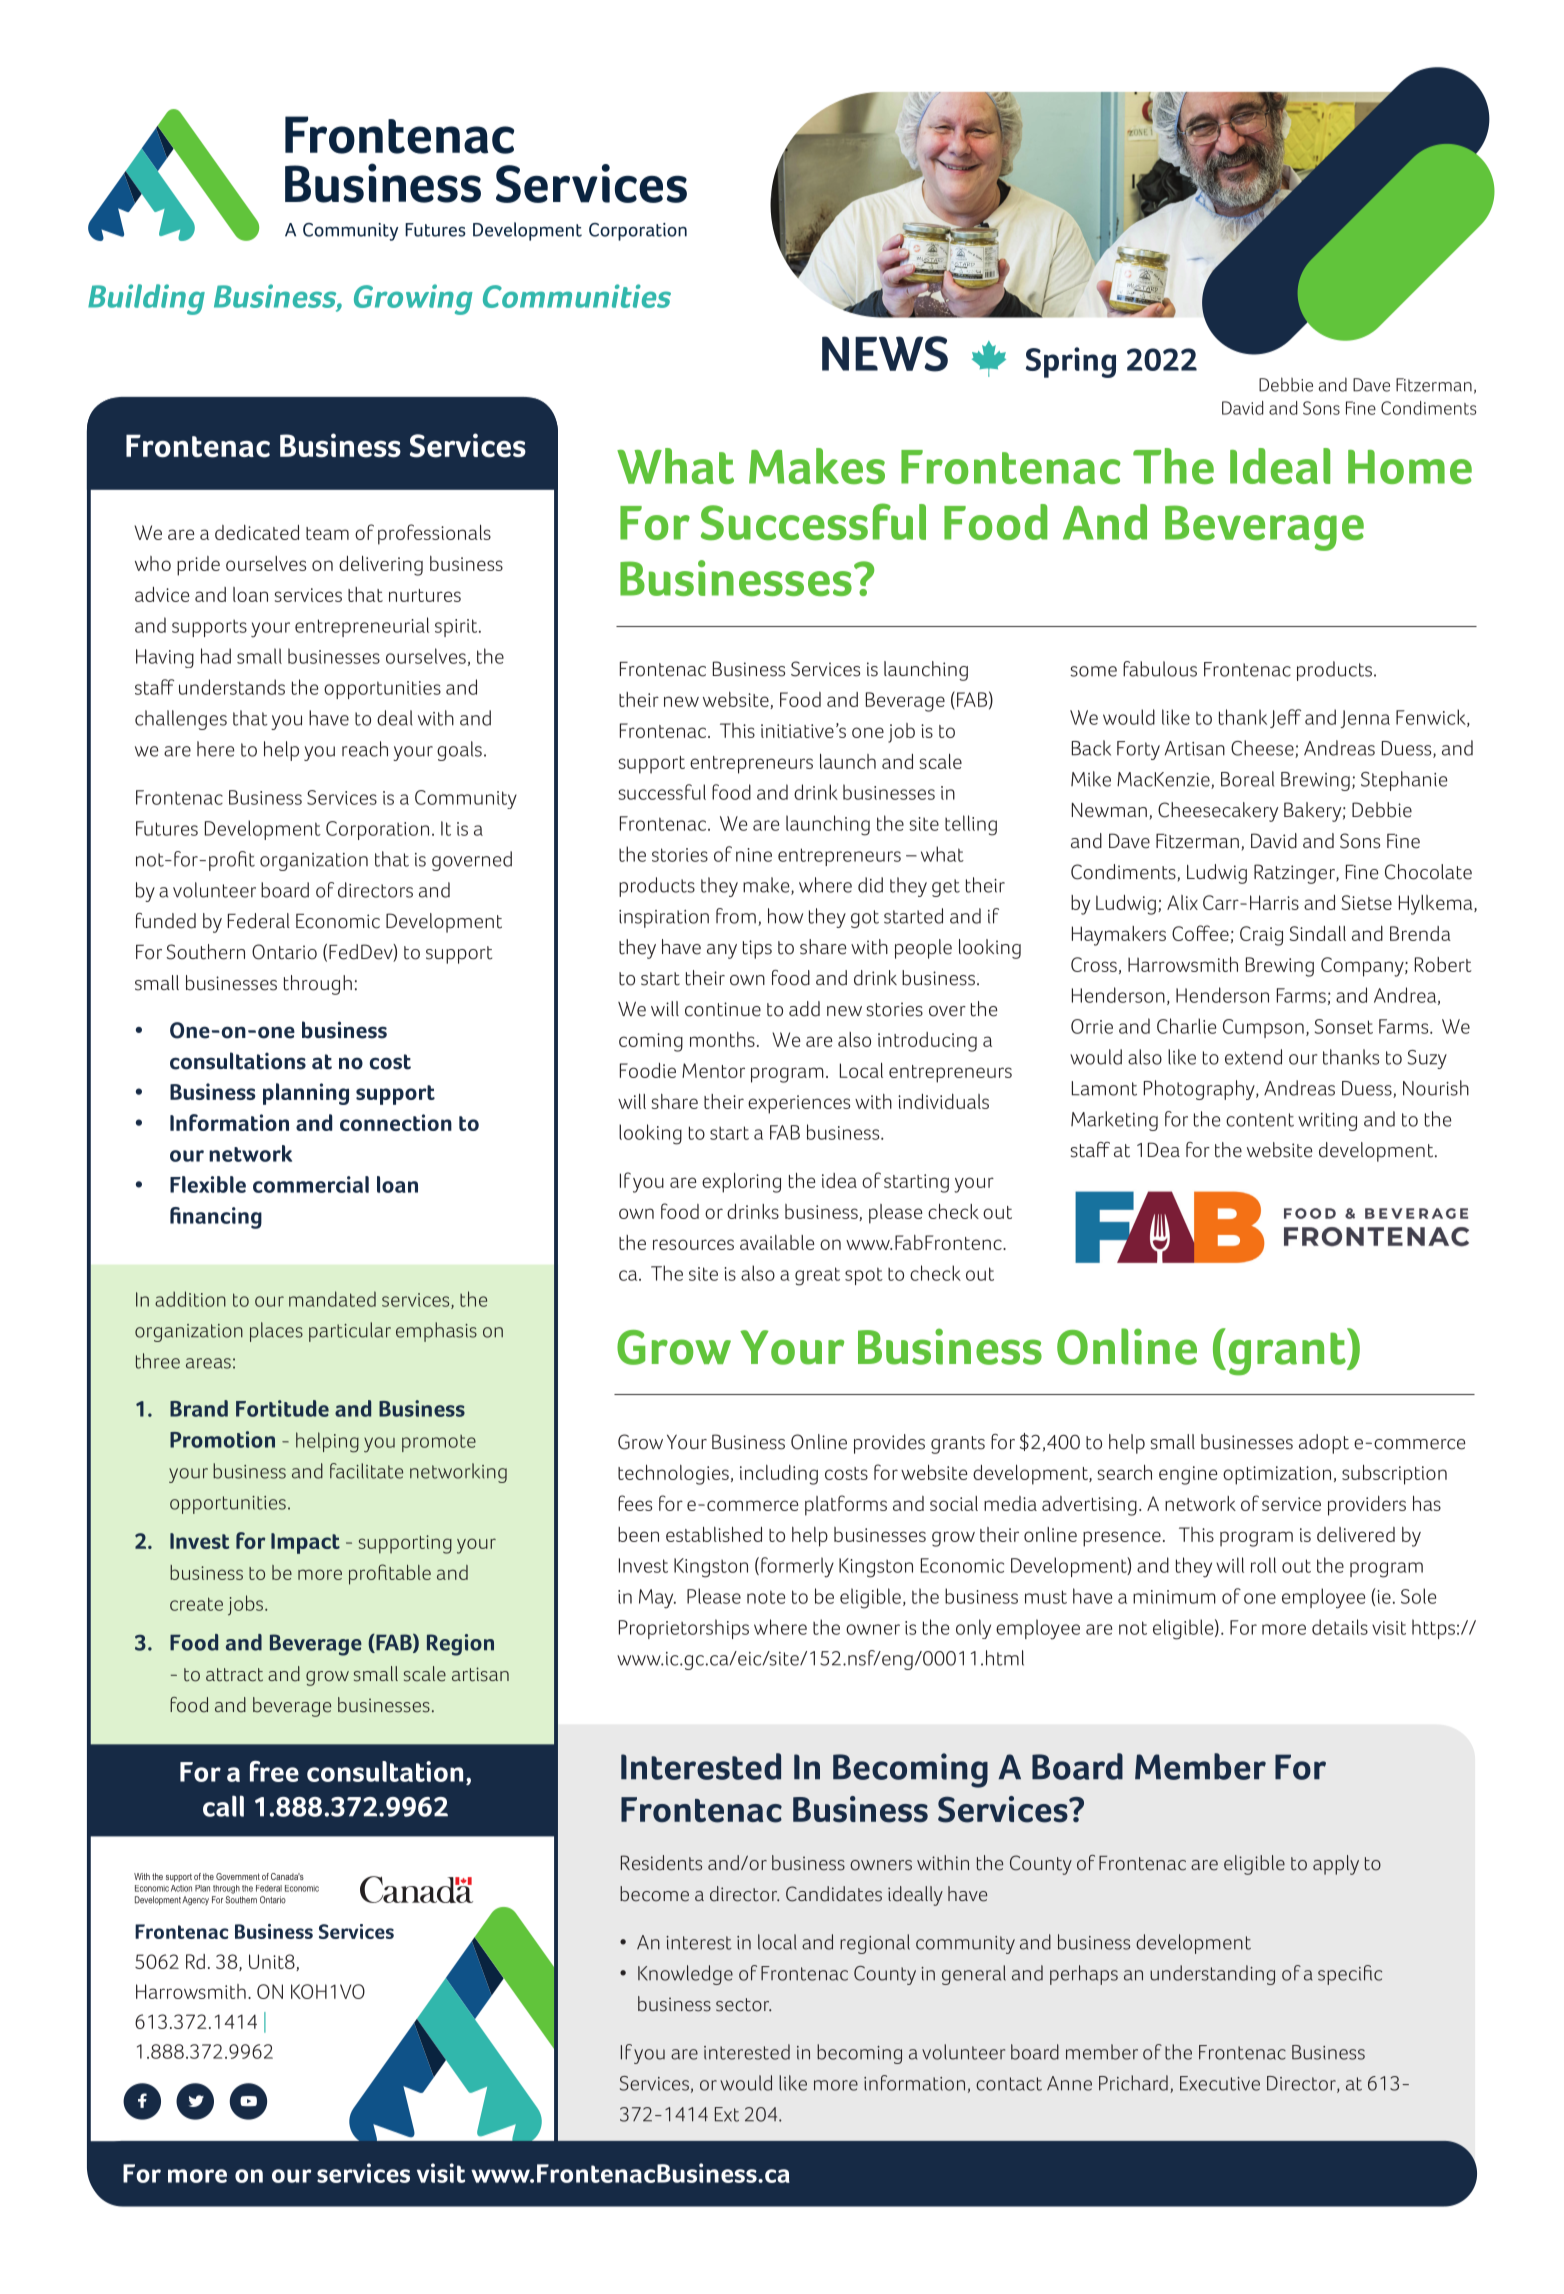 The height and width of the document is (2294, 1564). What do you see at coordinates (327, 533) in the document?
I see `team` at bounding box center [327, 533].
